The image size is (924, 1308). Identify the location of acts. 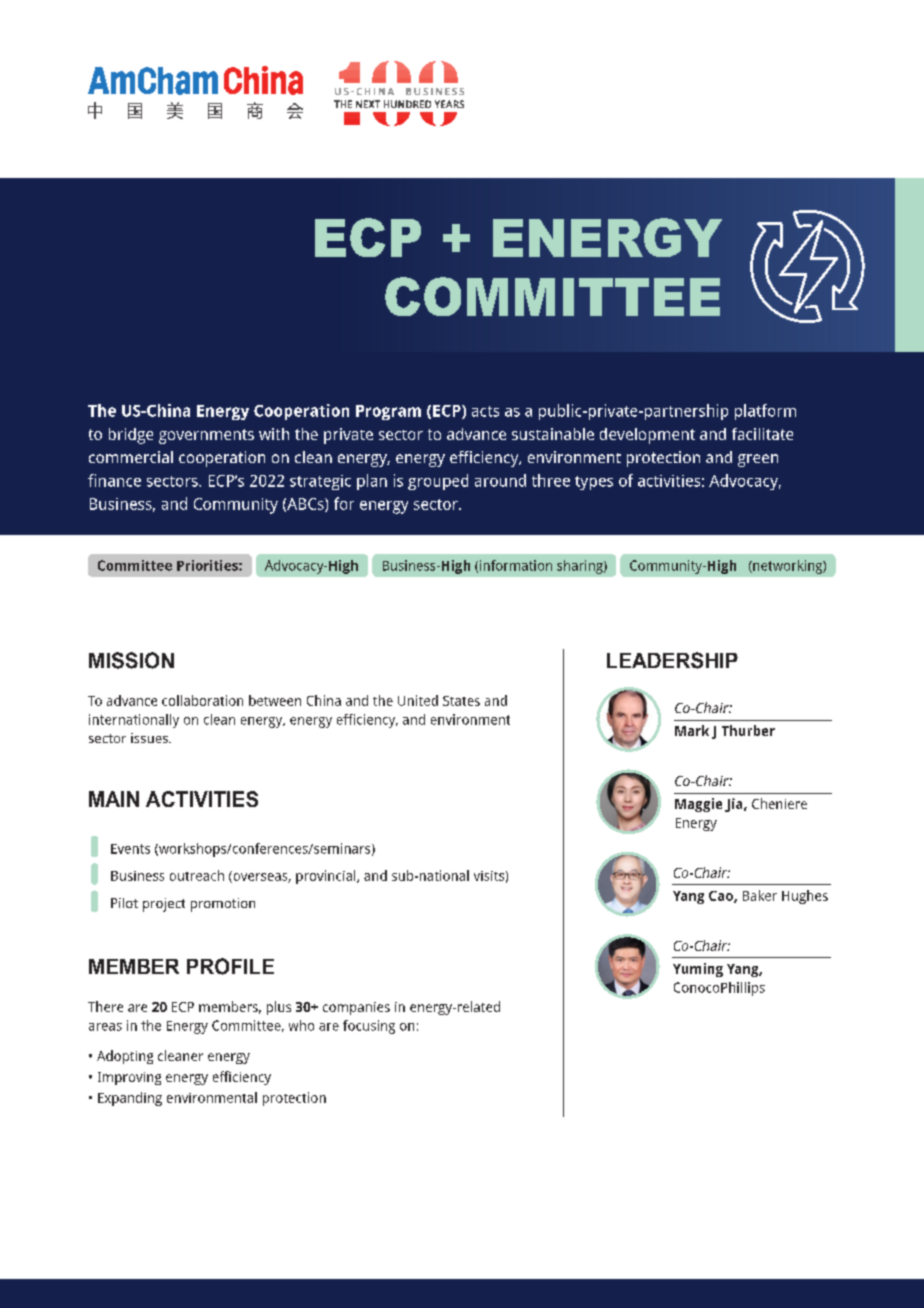
(485, 411).
